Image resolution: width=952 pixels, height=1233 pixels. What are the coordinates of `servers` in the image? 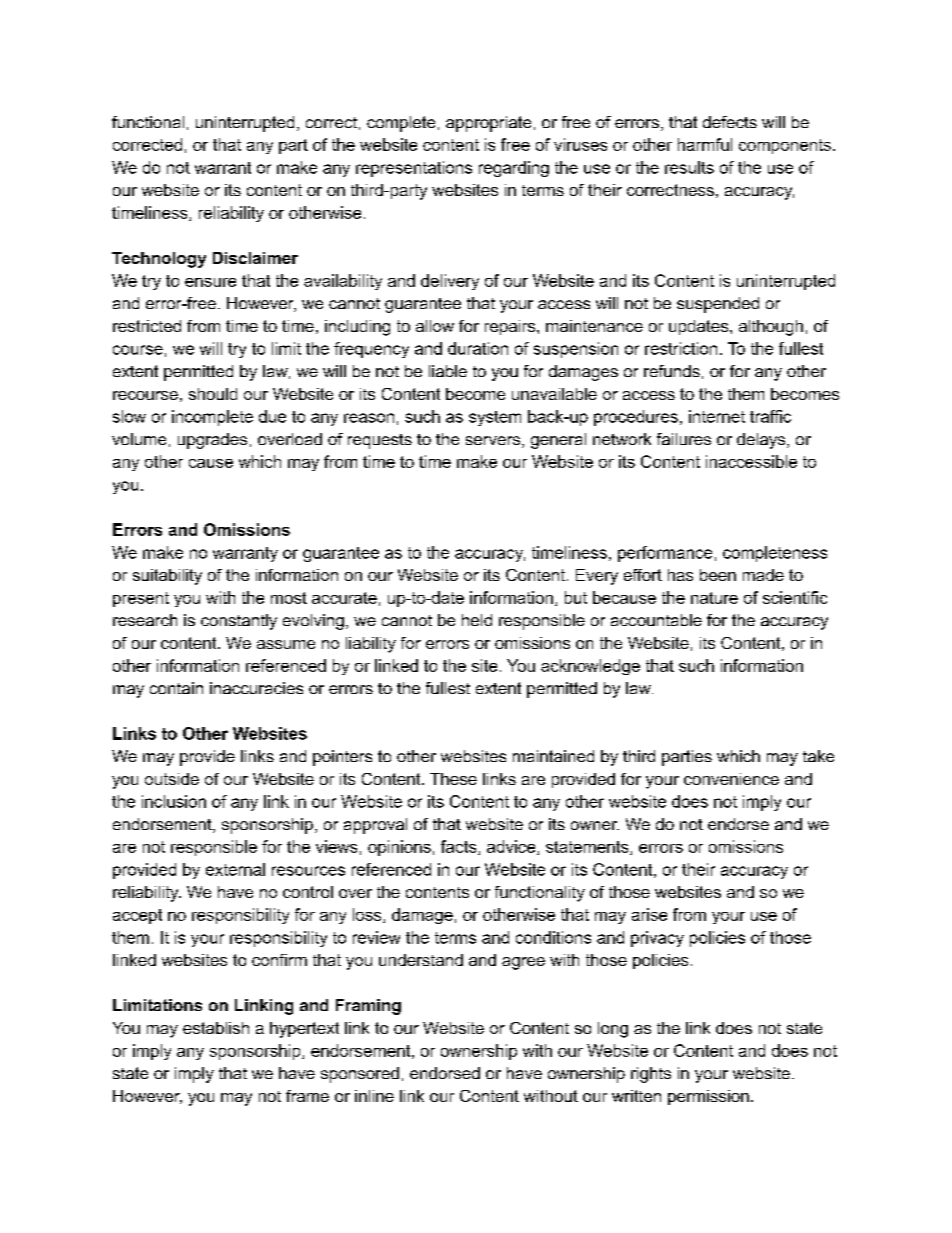 It's located at (494, 442).
